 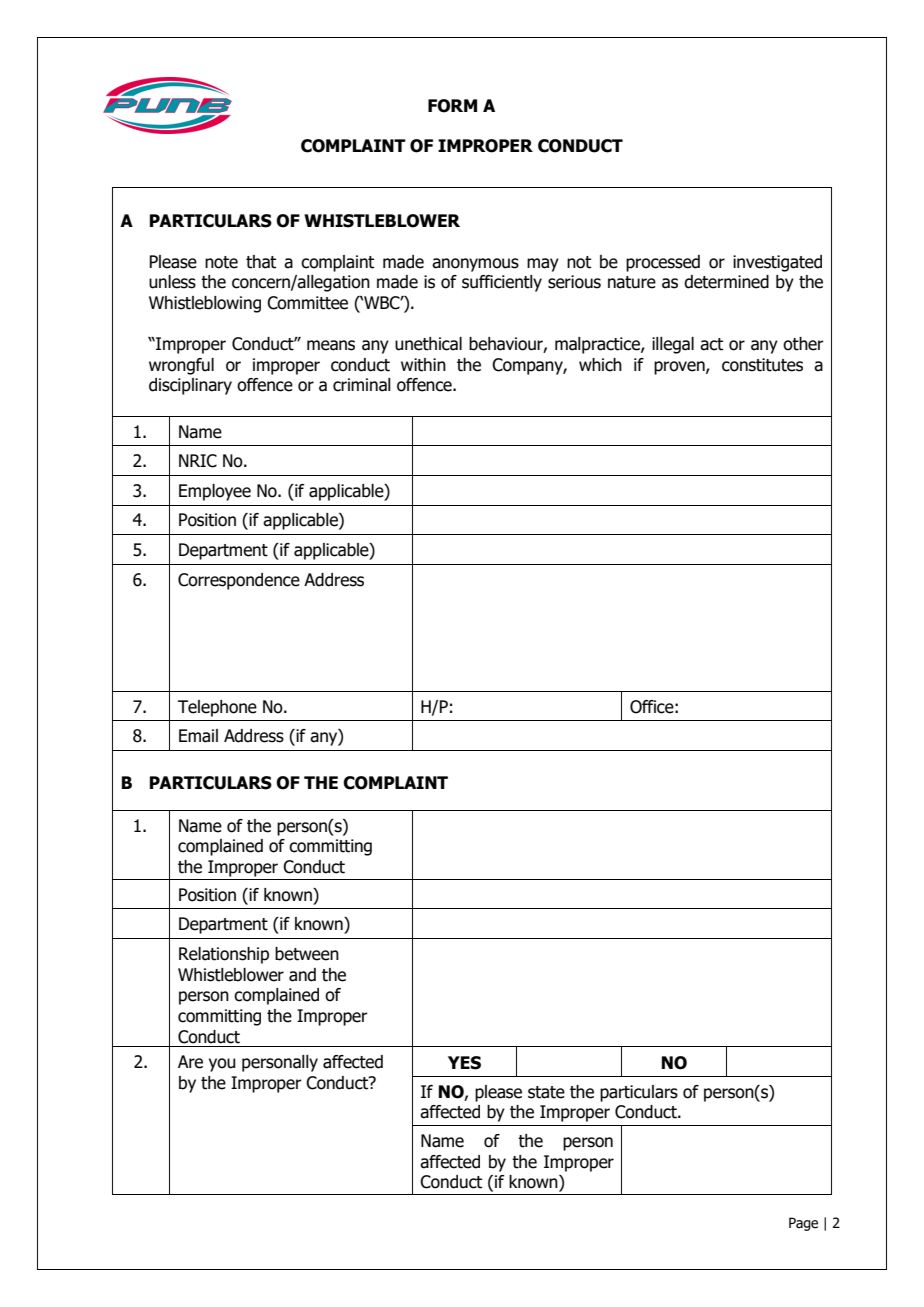 I want to click on investigated, so click(x=777, y=263).
